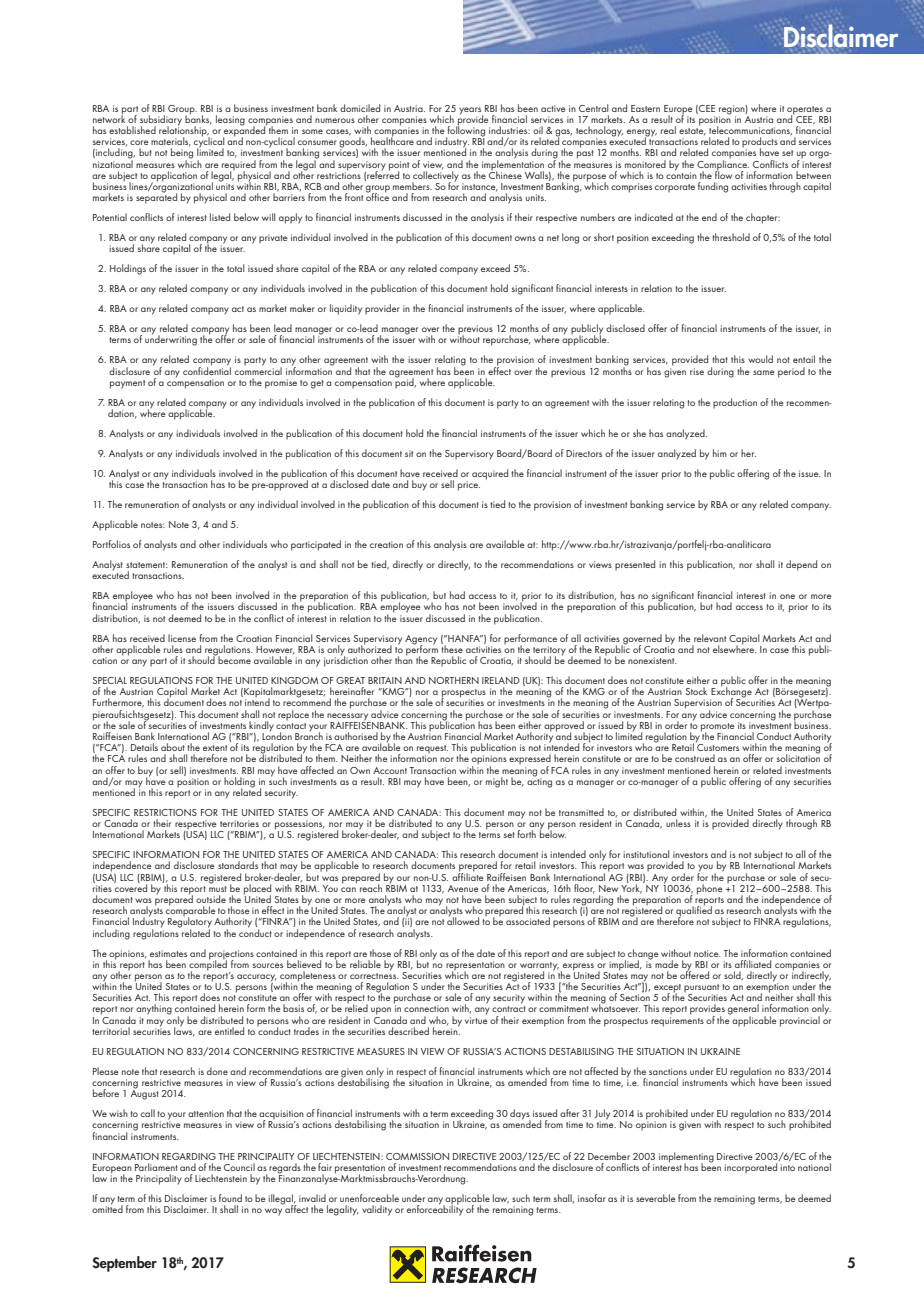 Image resolution: width=924 pixels, height=1308 pixels. I want to click on must, so click(218, 887).
